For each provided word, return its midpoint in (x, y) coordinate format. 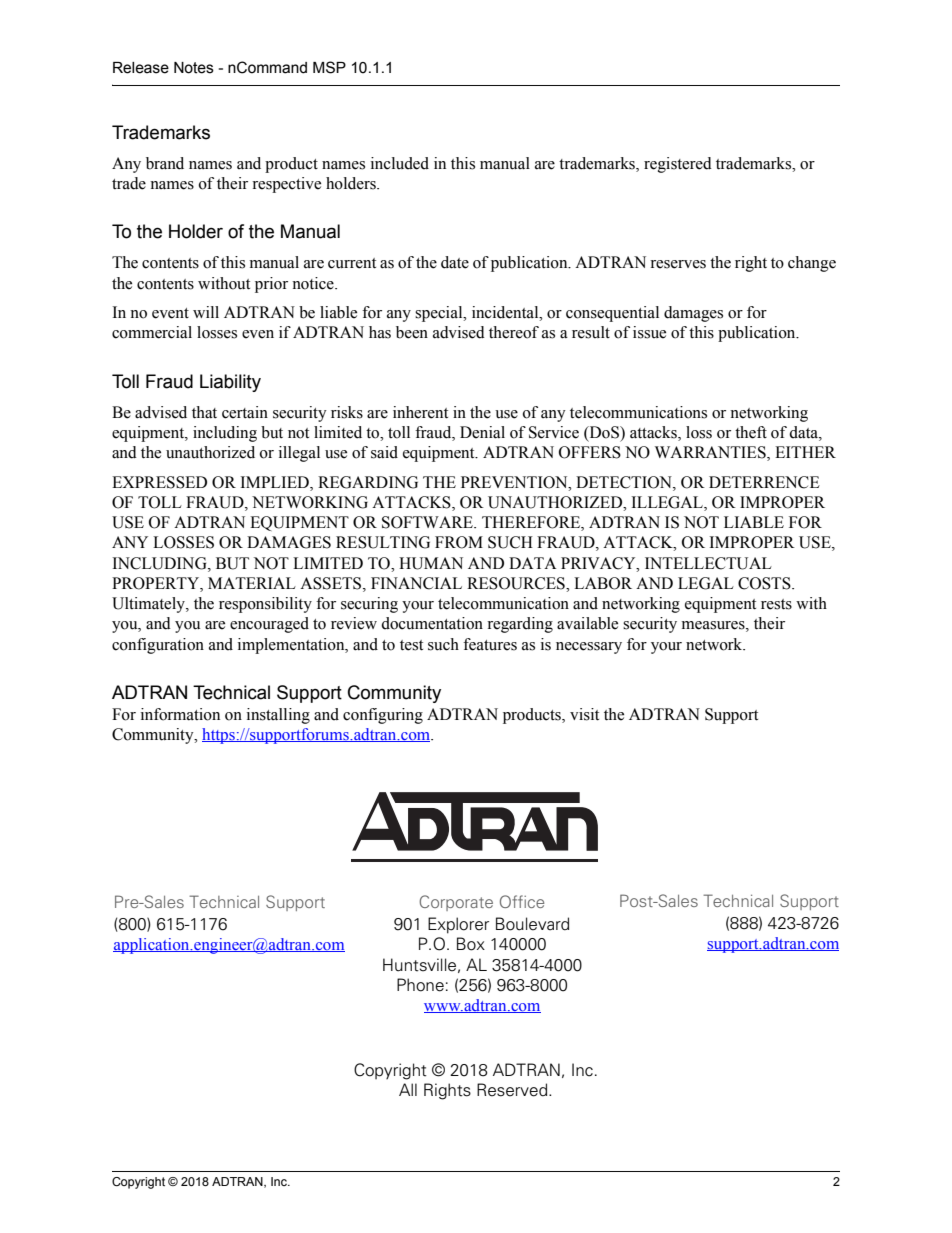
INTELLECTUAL (708, 563)
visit (584, 714)
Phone (420, 985)
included (400, 163)
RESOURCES (517, 583)
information (180, 714)
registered (678, 165)
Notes (194, 68)
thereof (514, 332)
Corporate (456, 903)
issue (649, 332)
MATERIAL (252, 583)
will (206, 312)
